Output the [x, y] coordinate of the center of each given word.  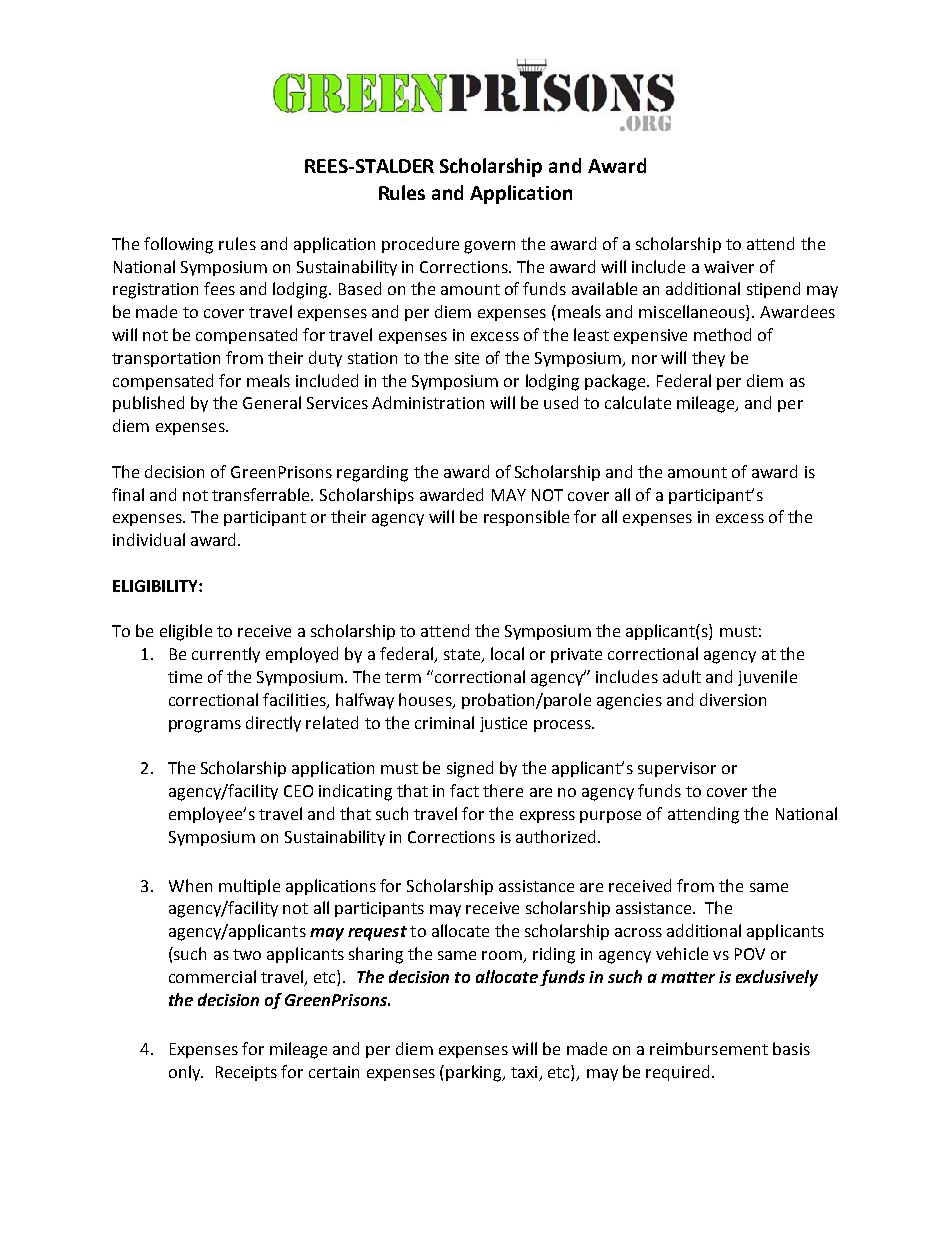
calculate [638, 402]
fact [464, 790]
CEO [298, 791]
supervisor [677, 769]
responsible [526, 518]
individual [149, 539]
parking [475, 1073]
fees [219, 288]
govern [489, 247]
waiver [729, 267]
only [186, 1073]
